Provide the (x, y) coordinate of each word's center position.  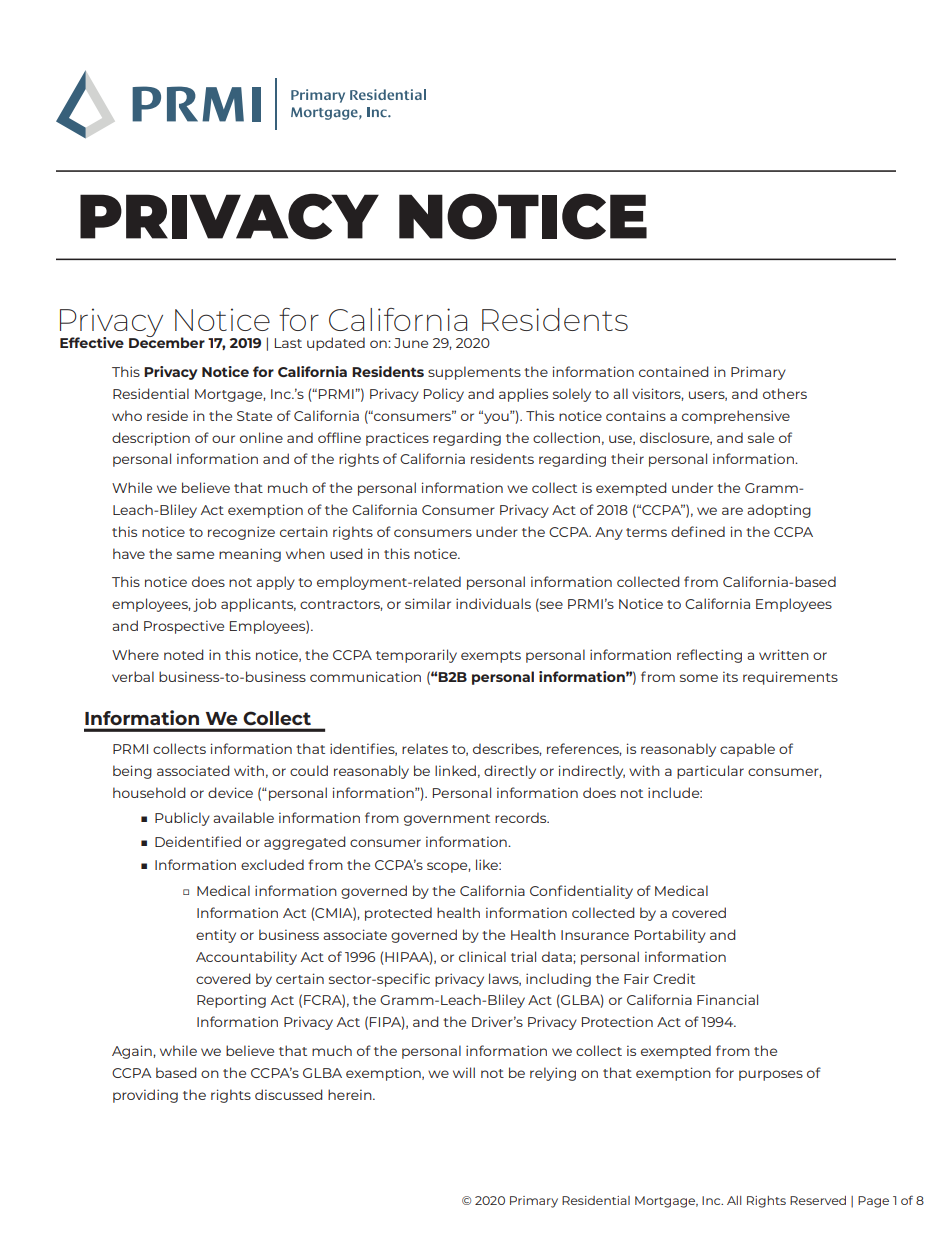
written (784, 654)
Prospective (184, 627)
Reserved (818, 1200)
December (167, 342)
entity (216, 936)
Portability (670, 936)
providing (145, 1096)
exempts (491, 657)
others (785, 393)
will (464, 1072)
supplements (474, 373)
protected (398, 914)
